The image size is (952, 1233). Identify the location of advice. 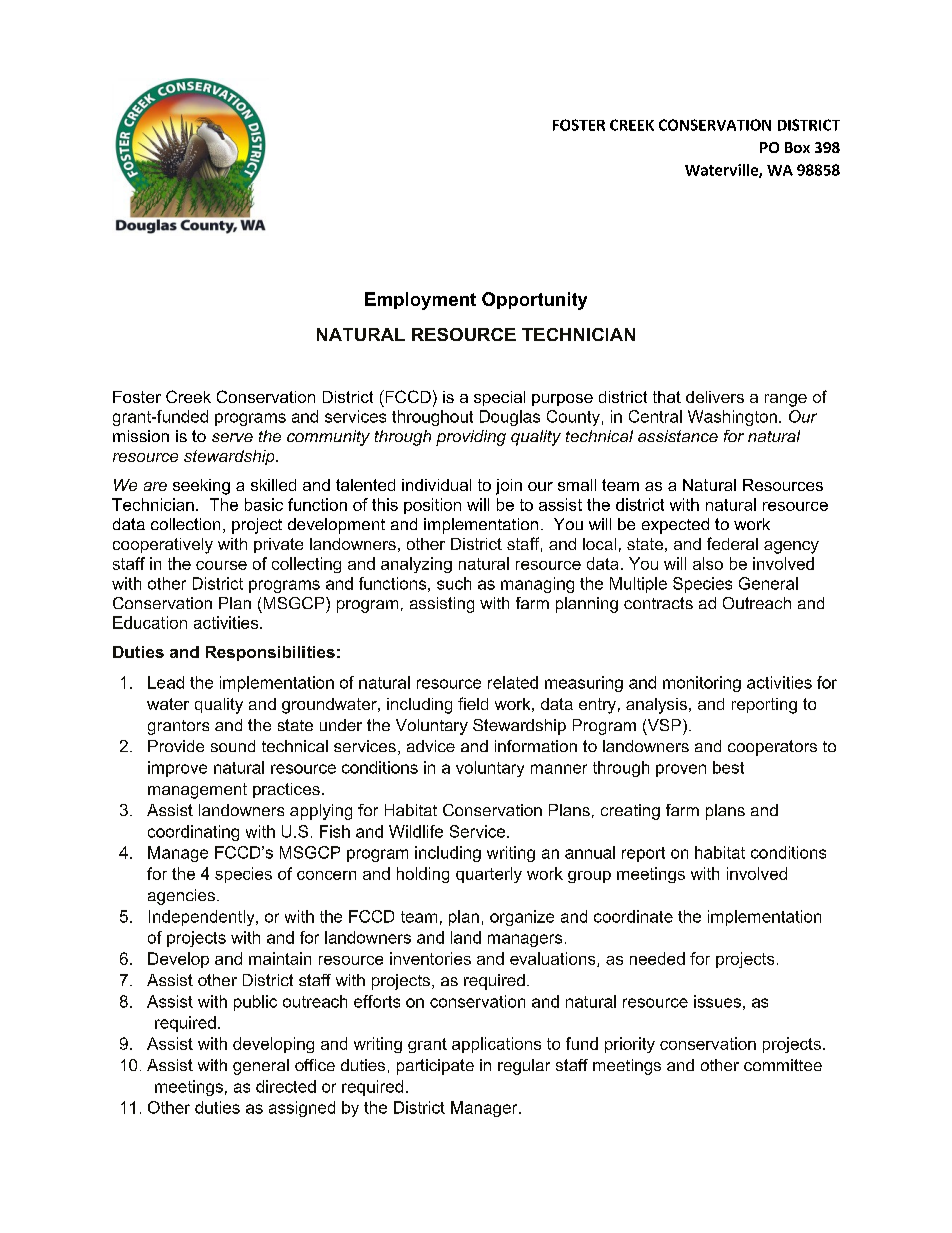
(431, 746).
